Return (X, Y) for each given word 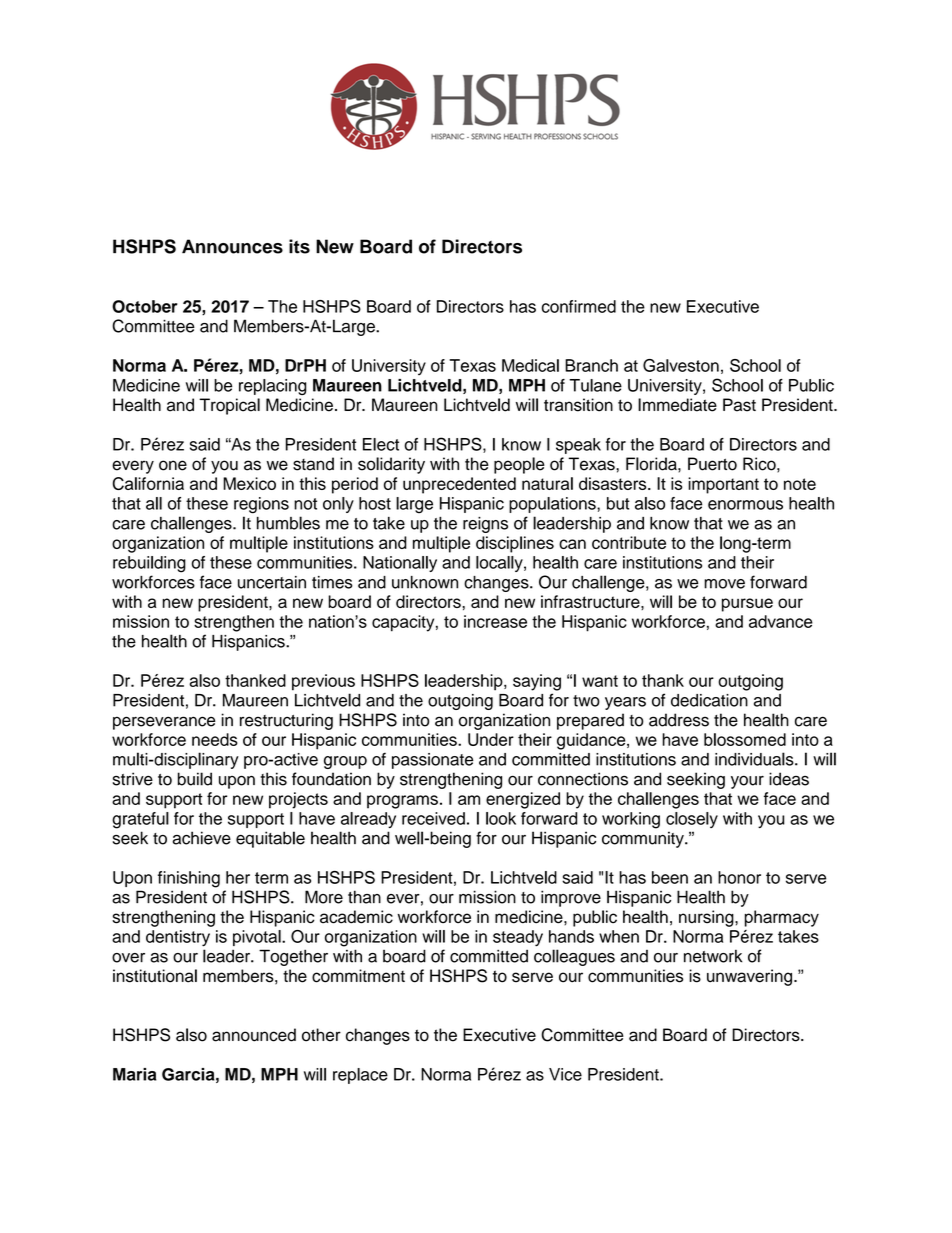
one (173, 465)
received (433, 818)
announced (254, 1035)
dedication (709, 700)
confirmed (579, 306)
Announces (232, 246)
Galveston (681, 365)
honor (739, 877)
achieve (202, 838)
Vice (565, 1074)
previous (323, 682)
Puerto (712, 464)
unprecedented (459, 485)
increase (495, 621)
